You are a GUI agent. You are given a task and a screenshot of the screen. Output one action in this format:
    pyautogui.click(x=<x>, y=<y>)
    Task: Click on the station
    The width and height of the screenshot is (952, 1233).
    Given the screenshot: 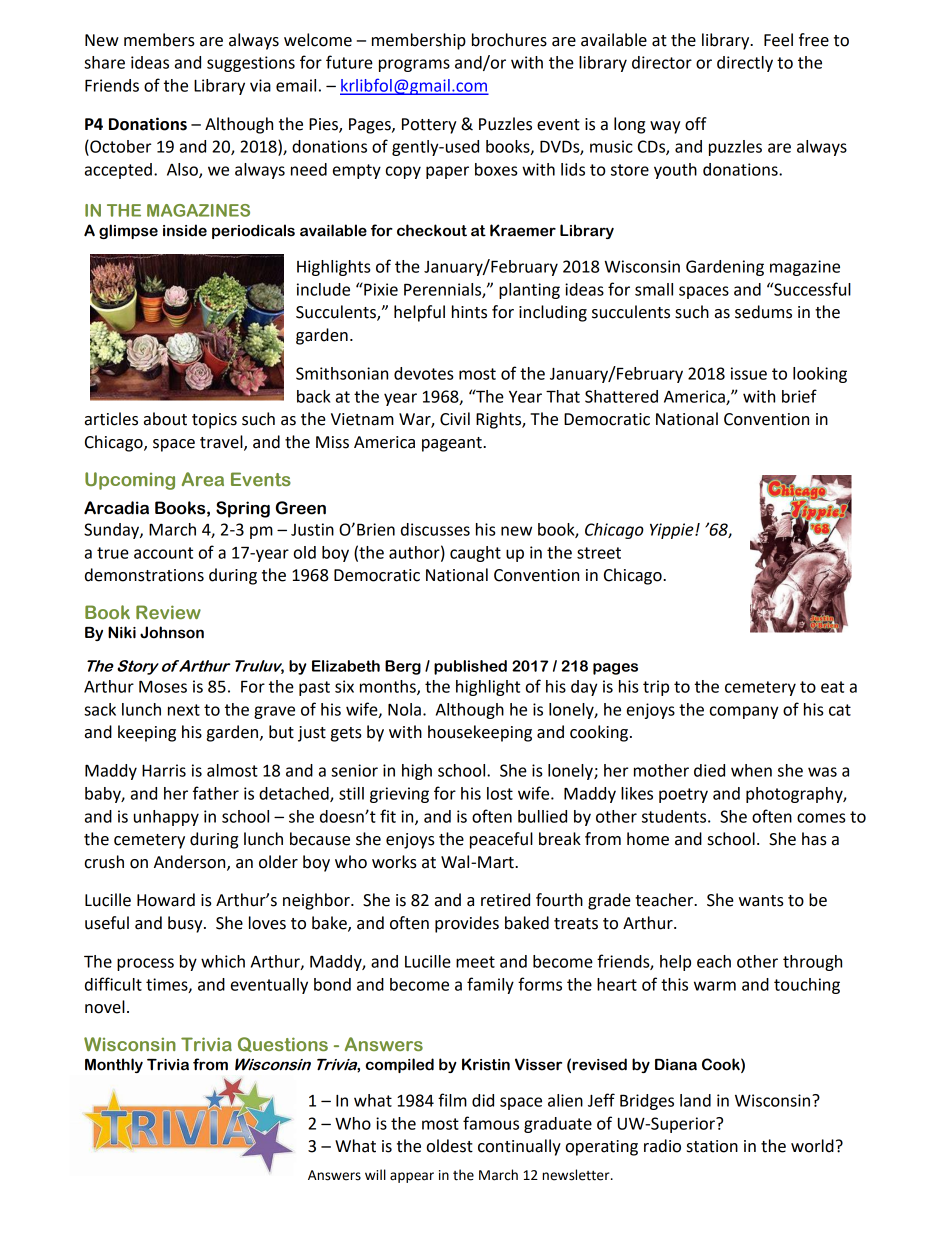 What is the action you would take?
    pyautogui.click(x=712, y=1146)
